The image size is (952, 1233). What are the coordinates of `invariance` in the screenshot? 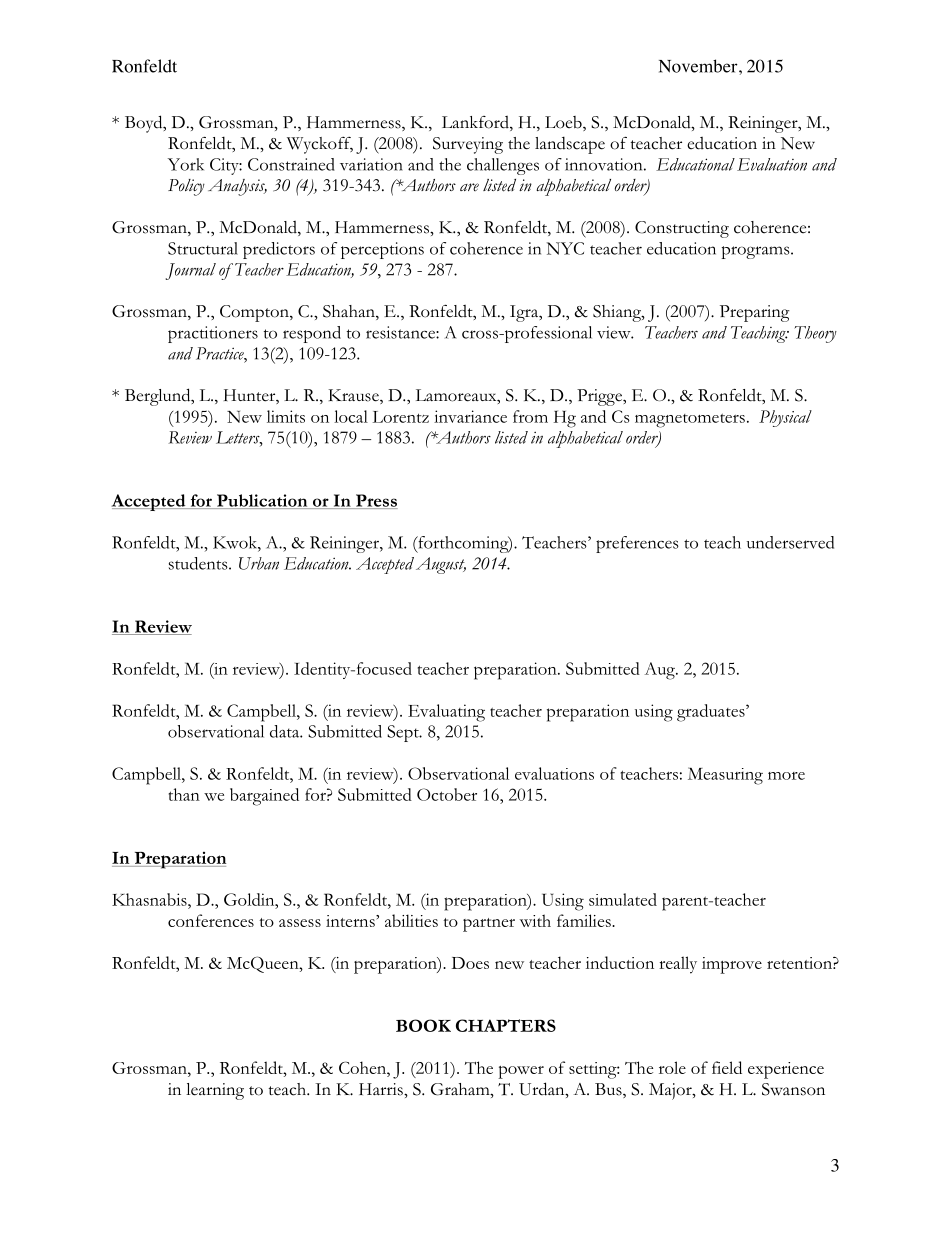 It's located at (470, 416).
